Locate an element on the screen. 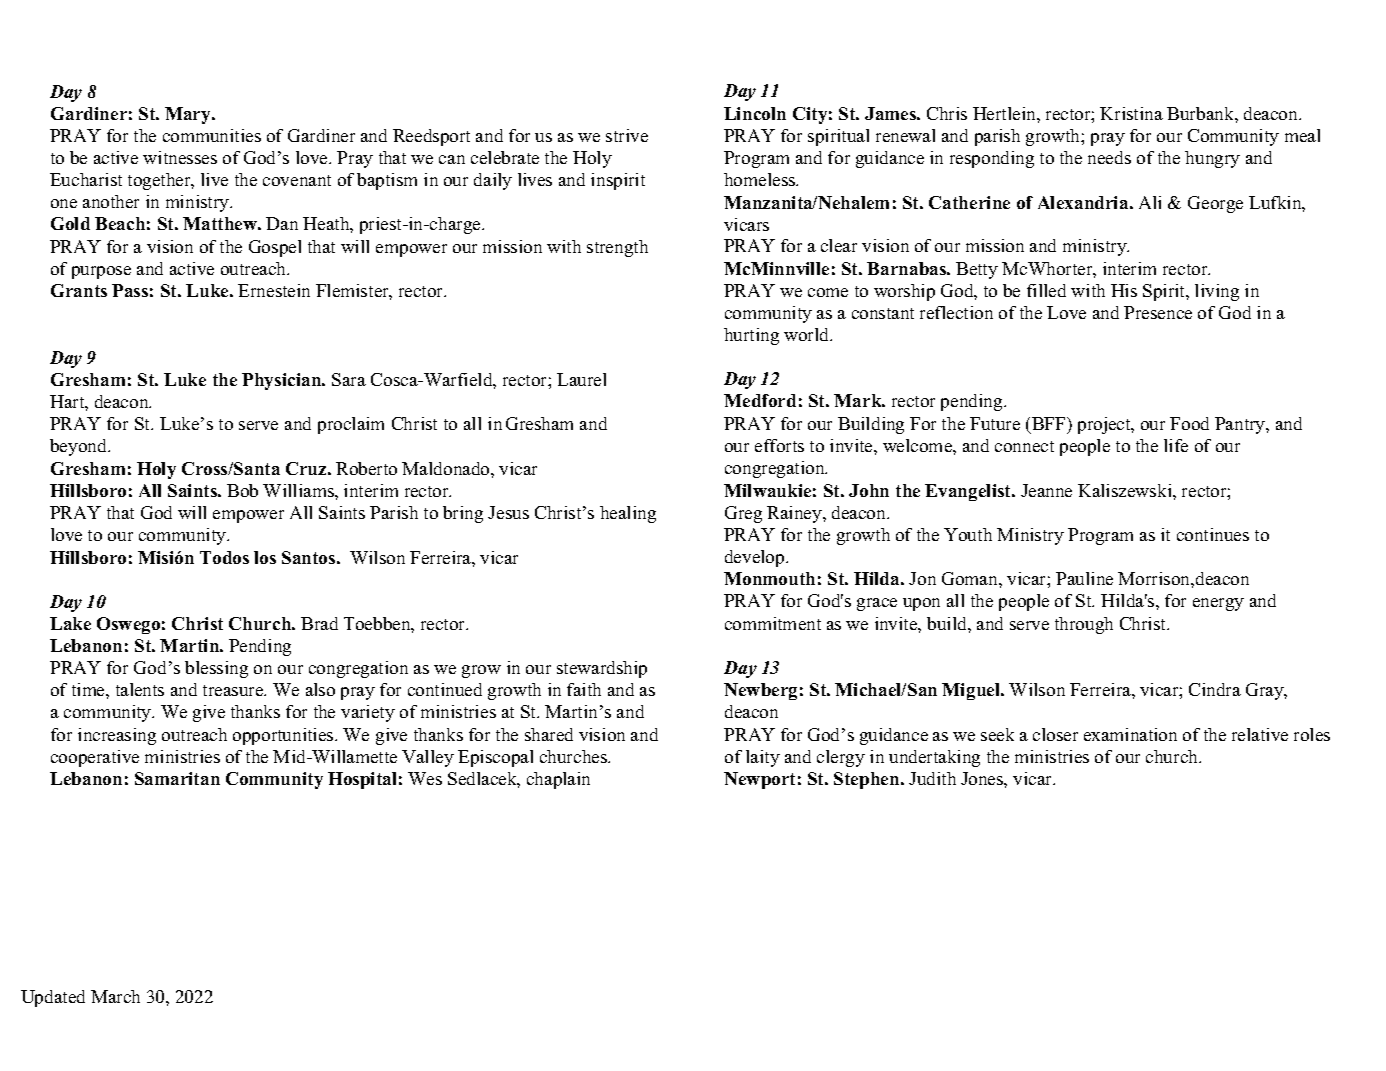 The image size is (1386, 1071). strive is located at coordinates (627, 135).
